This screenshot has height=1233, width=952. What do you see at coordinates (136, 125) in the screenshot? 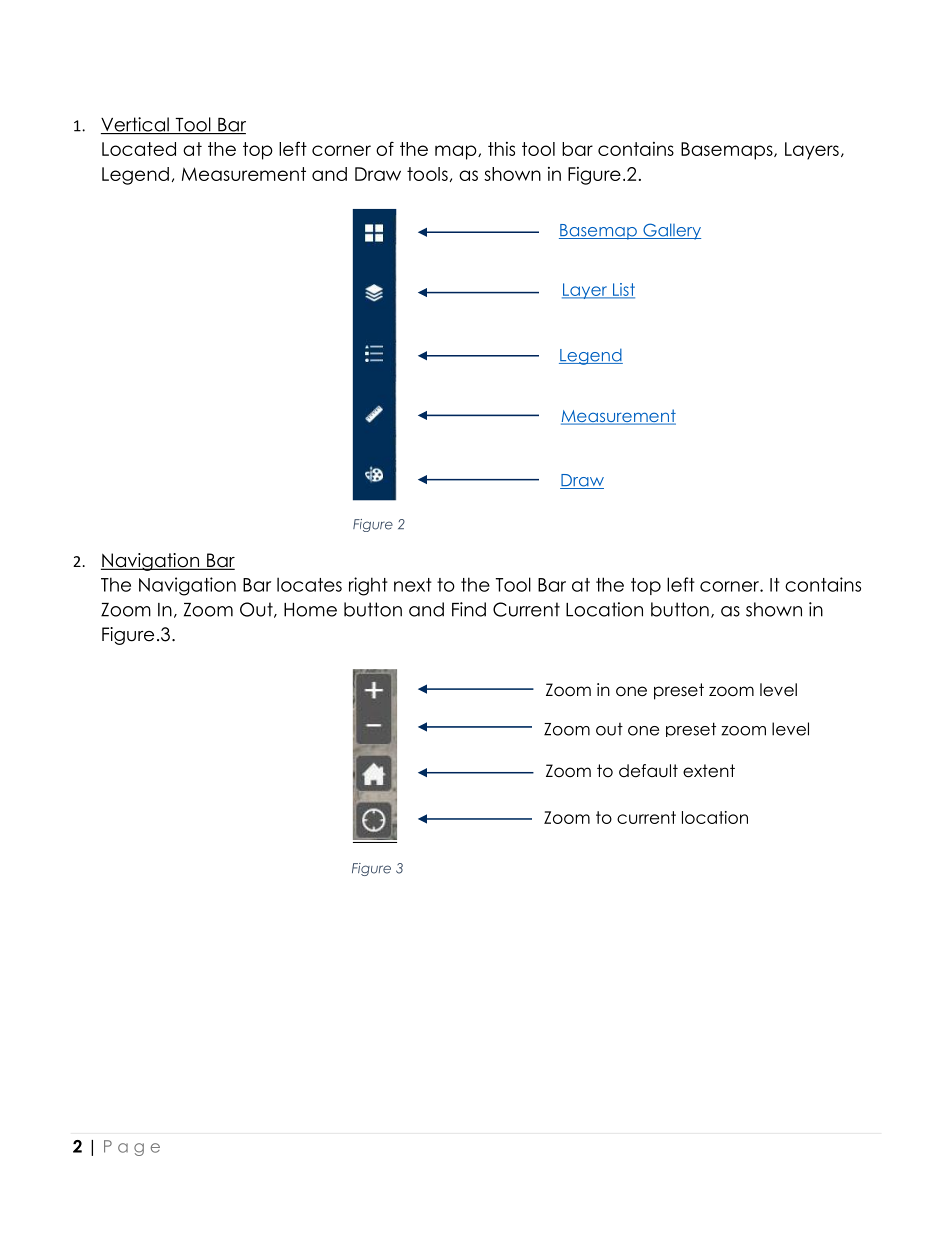
I see `Vertical` at bounding box center [136, 125].
